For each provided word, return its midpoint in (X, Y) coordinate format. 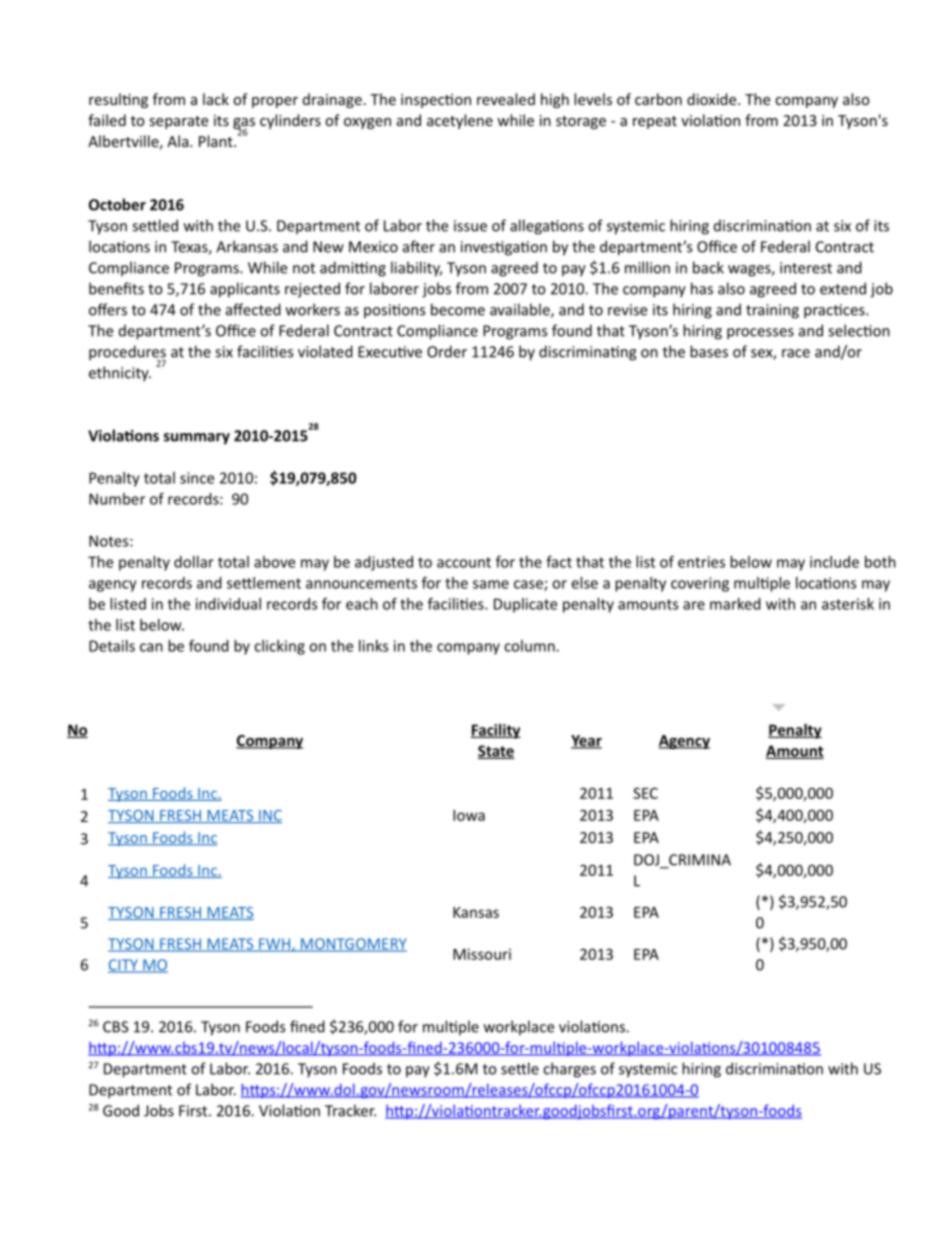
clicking (279, 647)
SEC (645, 793)
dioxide (713, 99)
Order (447, 351)
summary (197, 439)
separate (179, 122)
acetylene (460, 121)
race (796, 353)
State (496, 752)
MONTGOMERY (353, 945)
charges (569, 1070)
